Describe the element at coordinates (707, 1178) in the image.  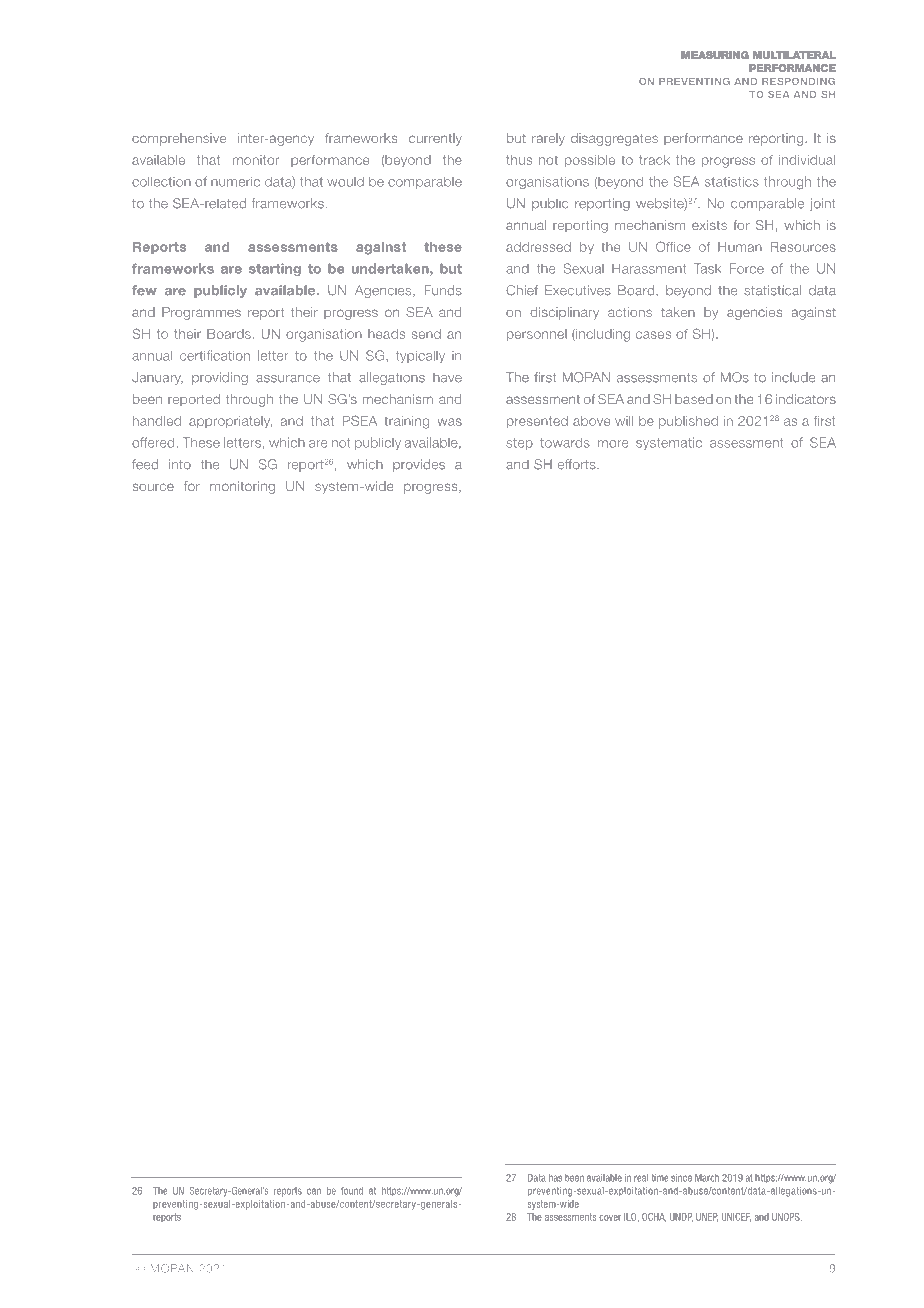
I see `March` at that location.
